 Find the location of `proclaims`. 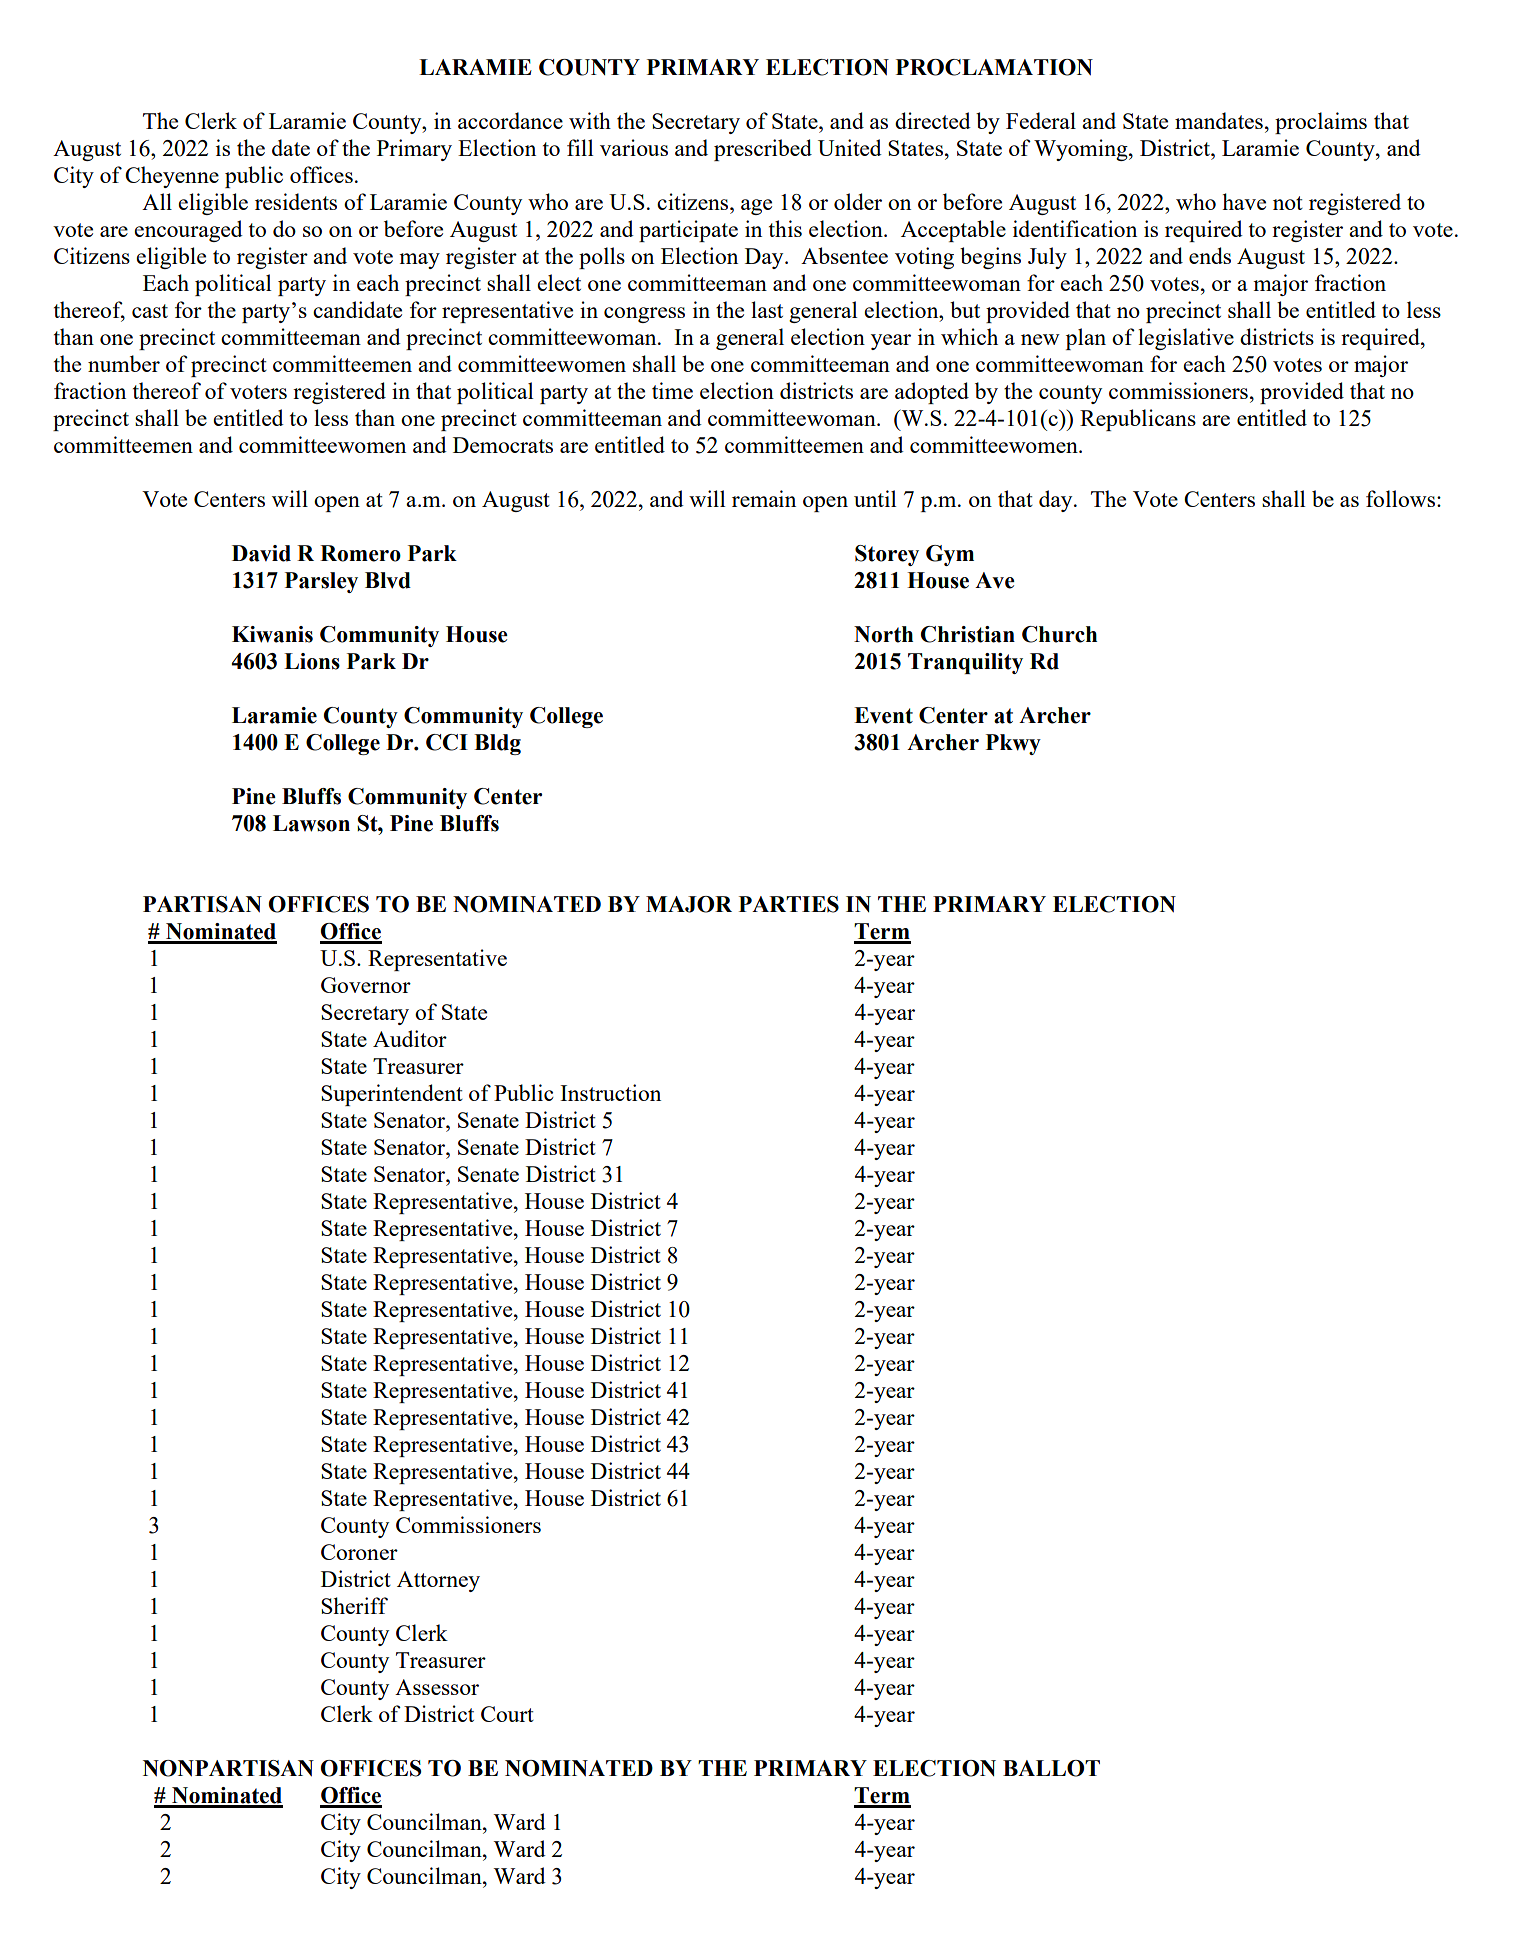

proclaims is located at coordinates (1321, 123).
